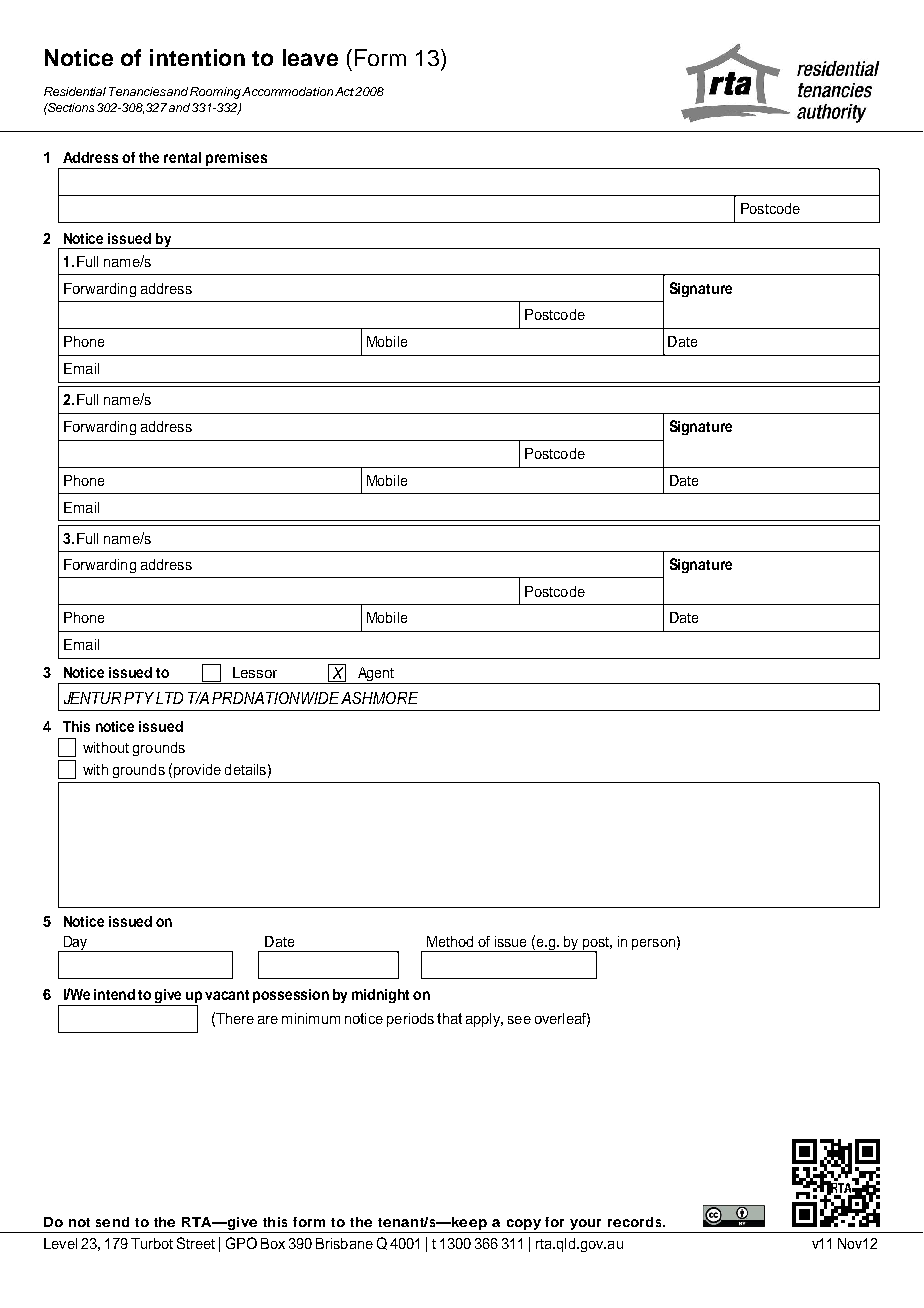  I want to click on send, so click(112, 1222).
